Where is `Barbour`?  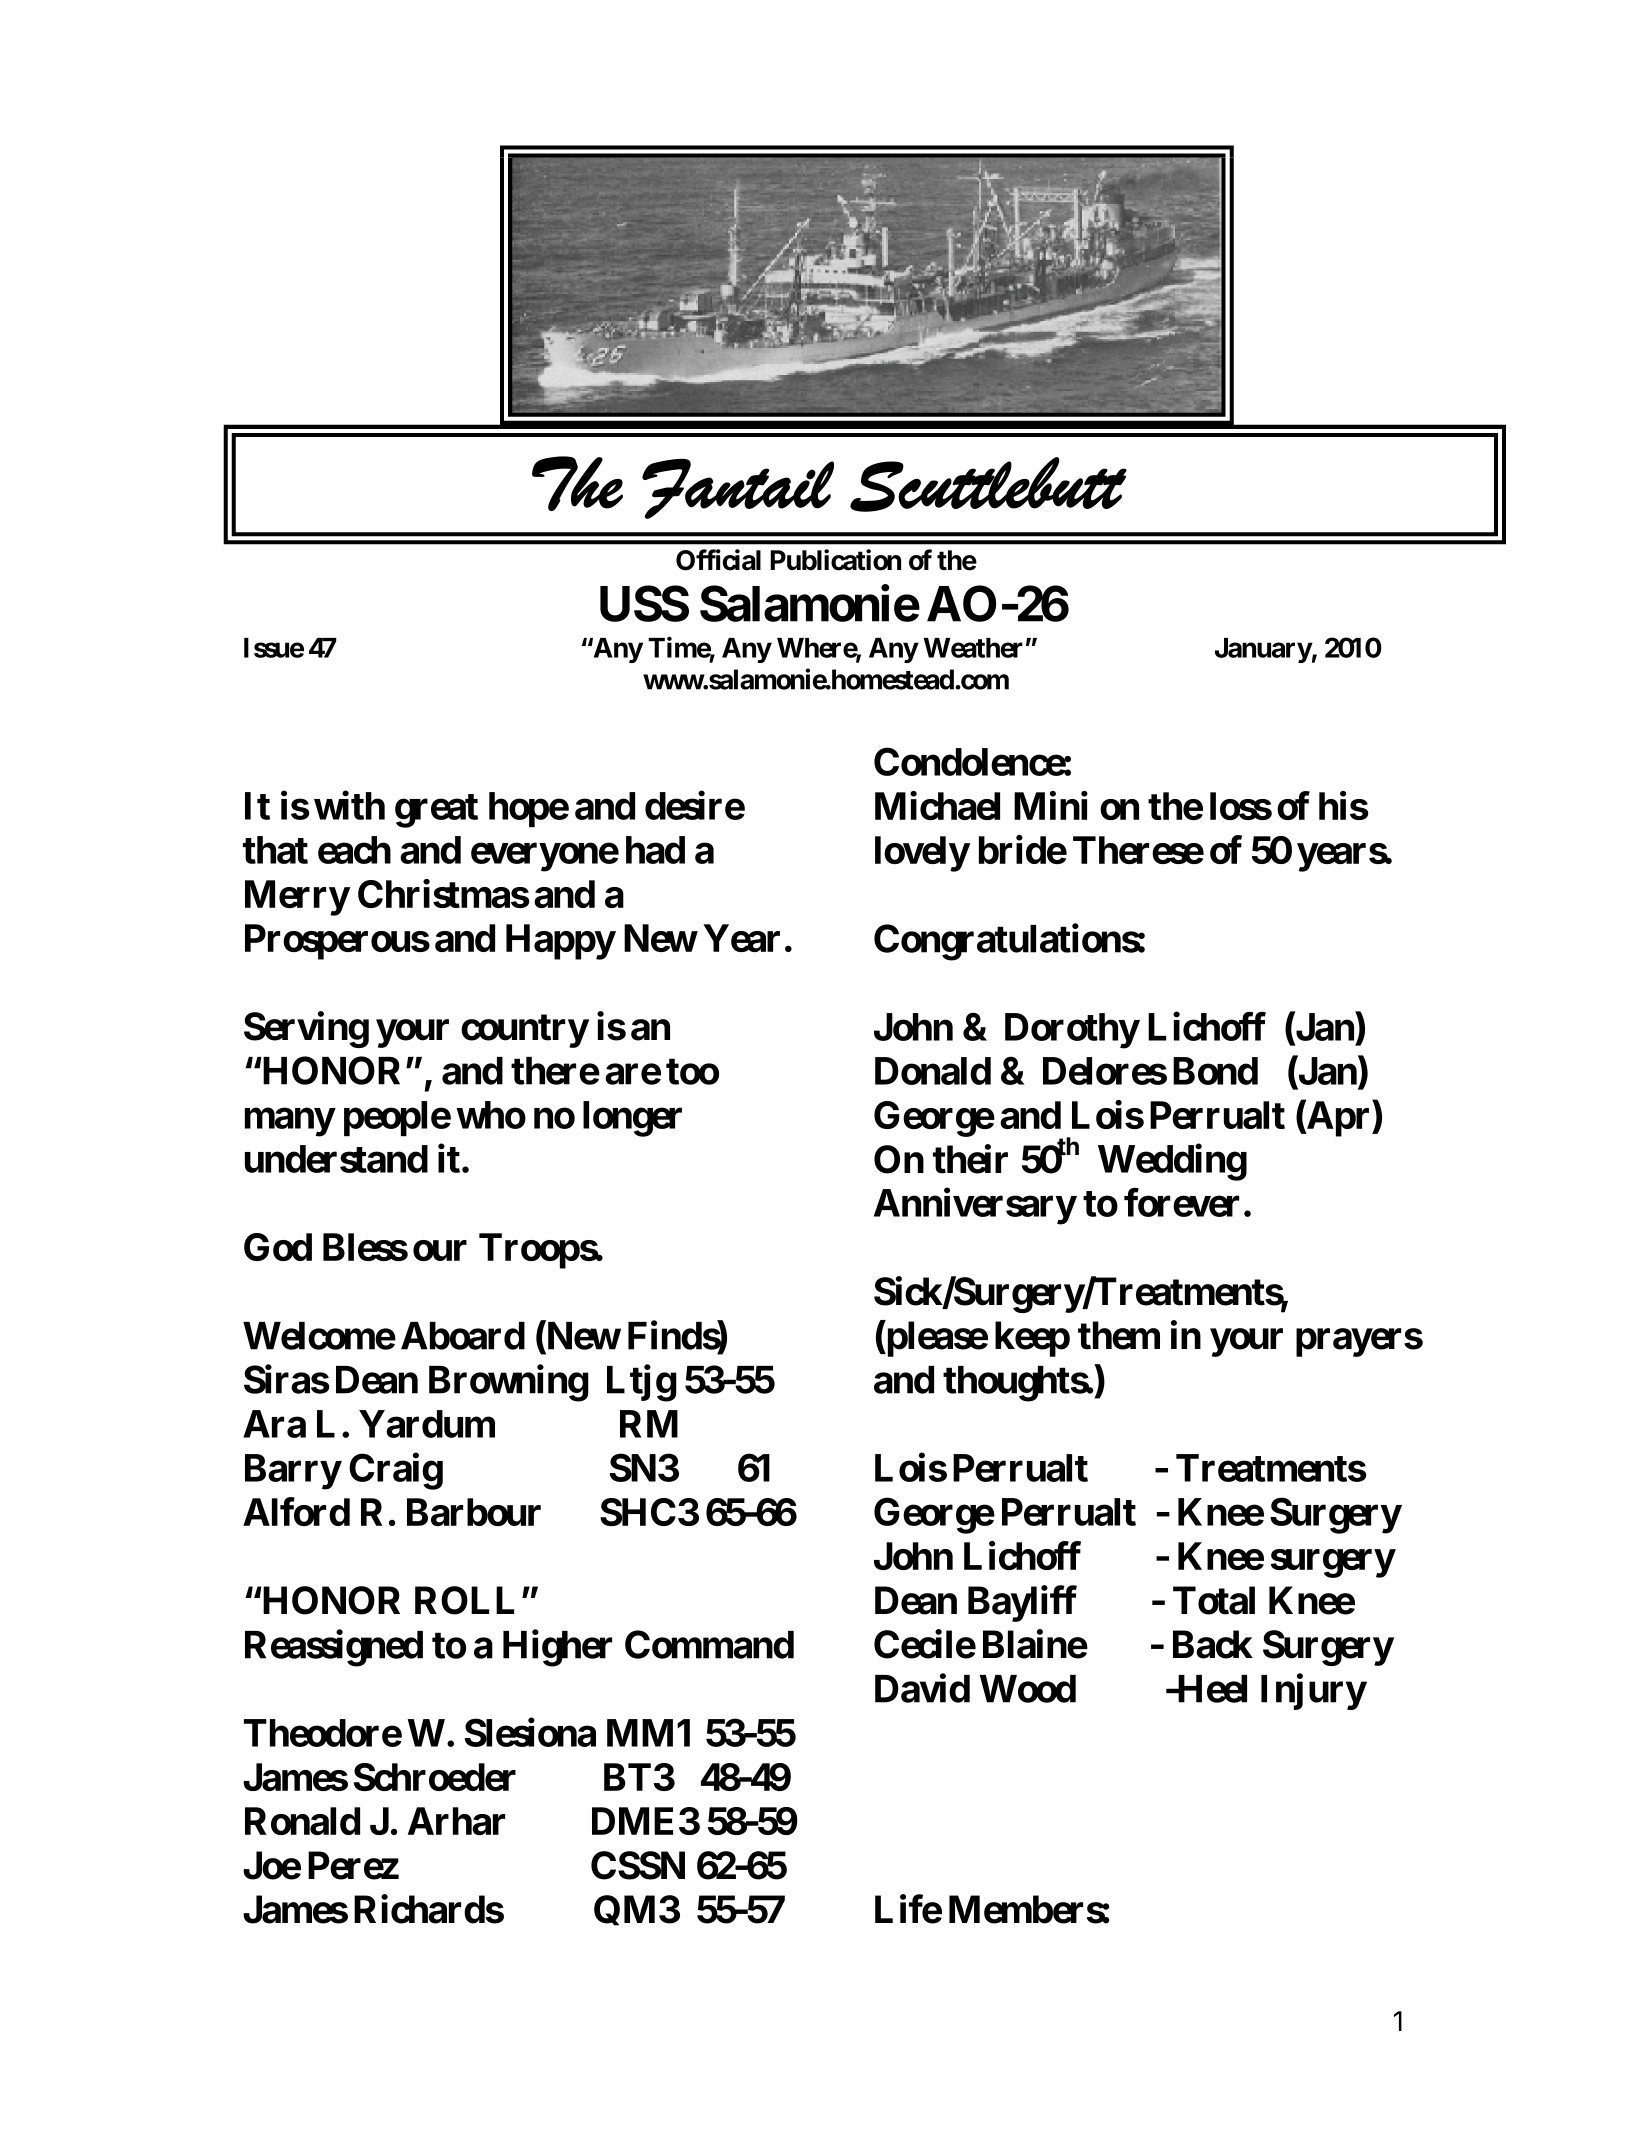 Barbour is located at coordinates (474, 1512).
